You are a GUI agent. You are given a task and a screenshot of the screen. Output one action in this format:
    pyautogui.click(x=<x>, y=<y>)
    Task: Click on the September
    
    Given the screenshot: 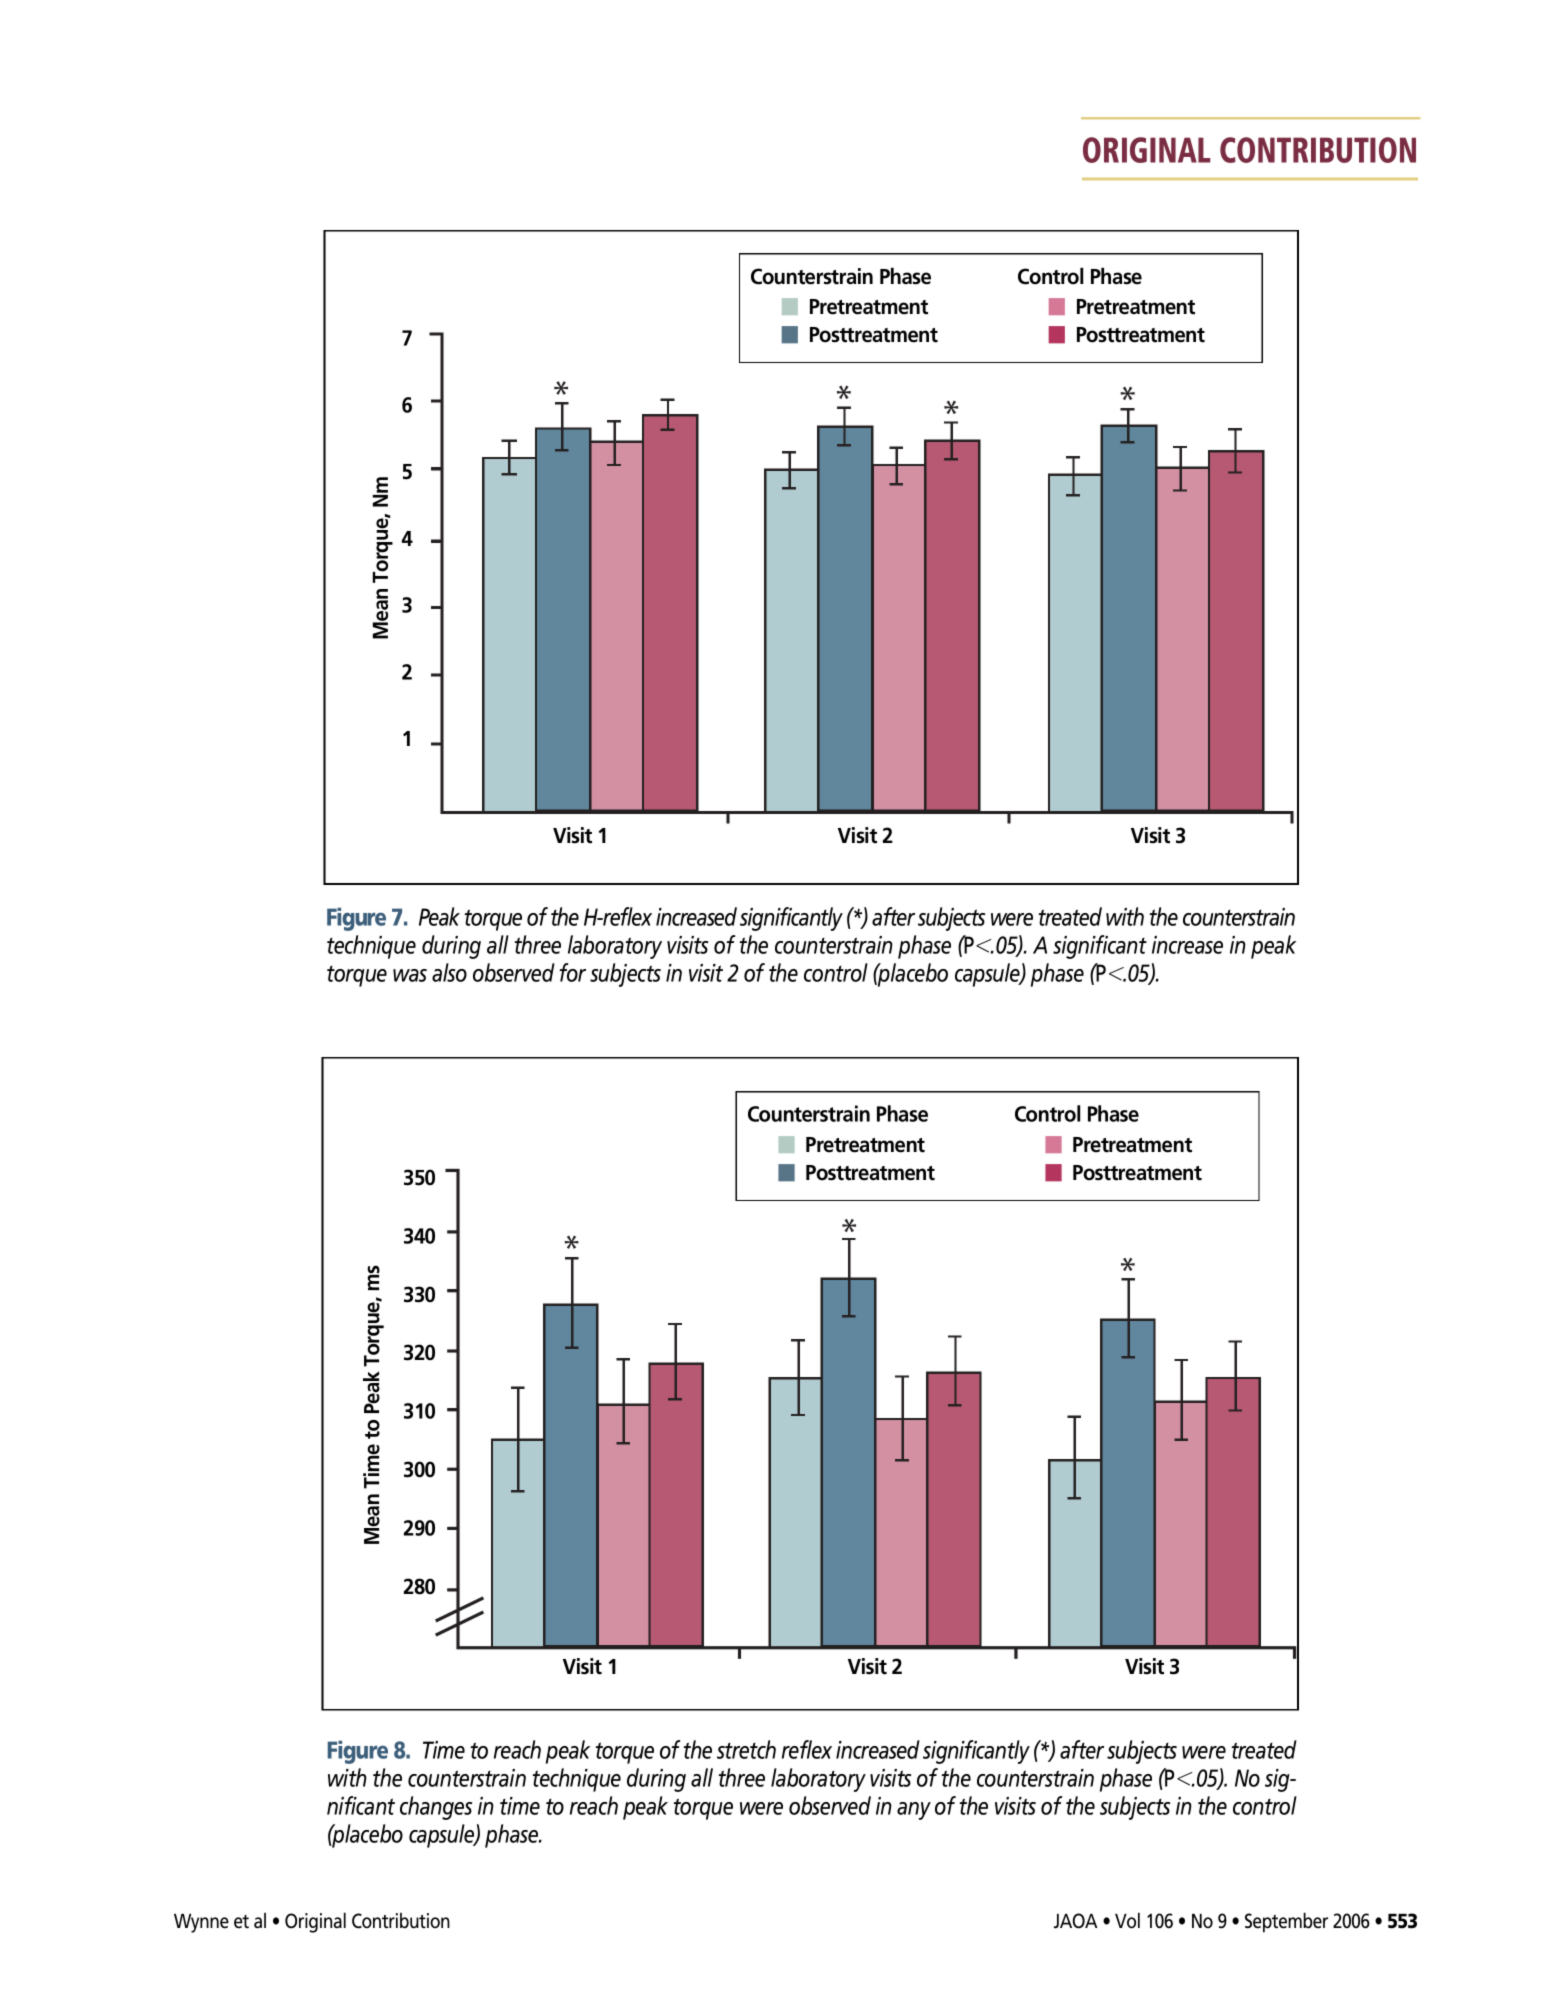 What is the action you would take?
    pyautogui.click(x=1286, y=1922)
